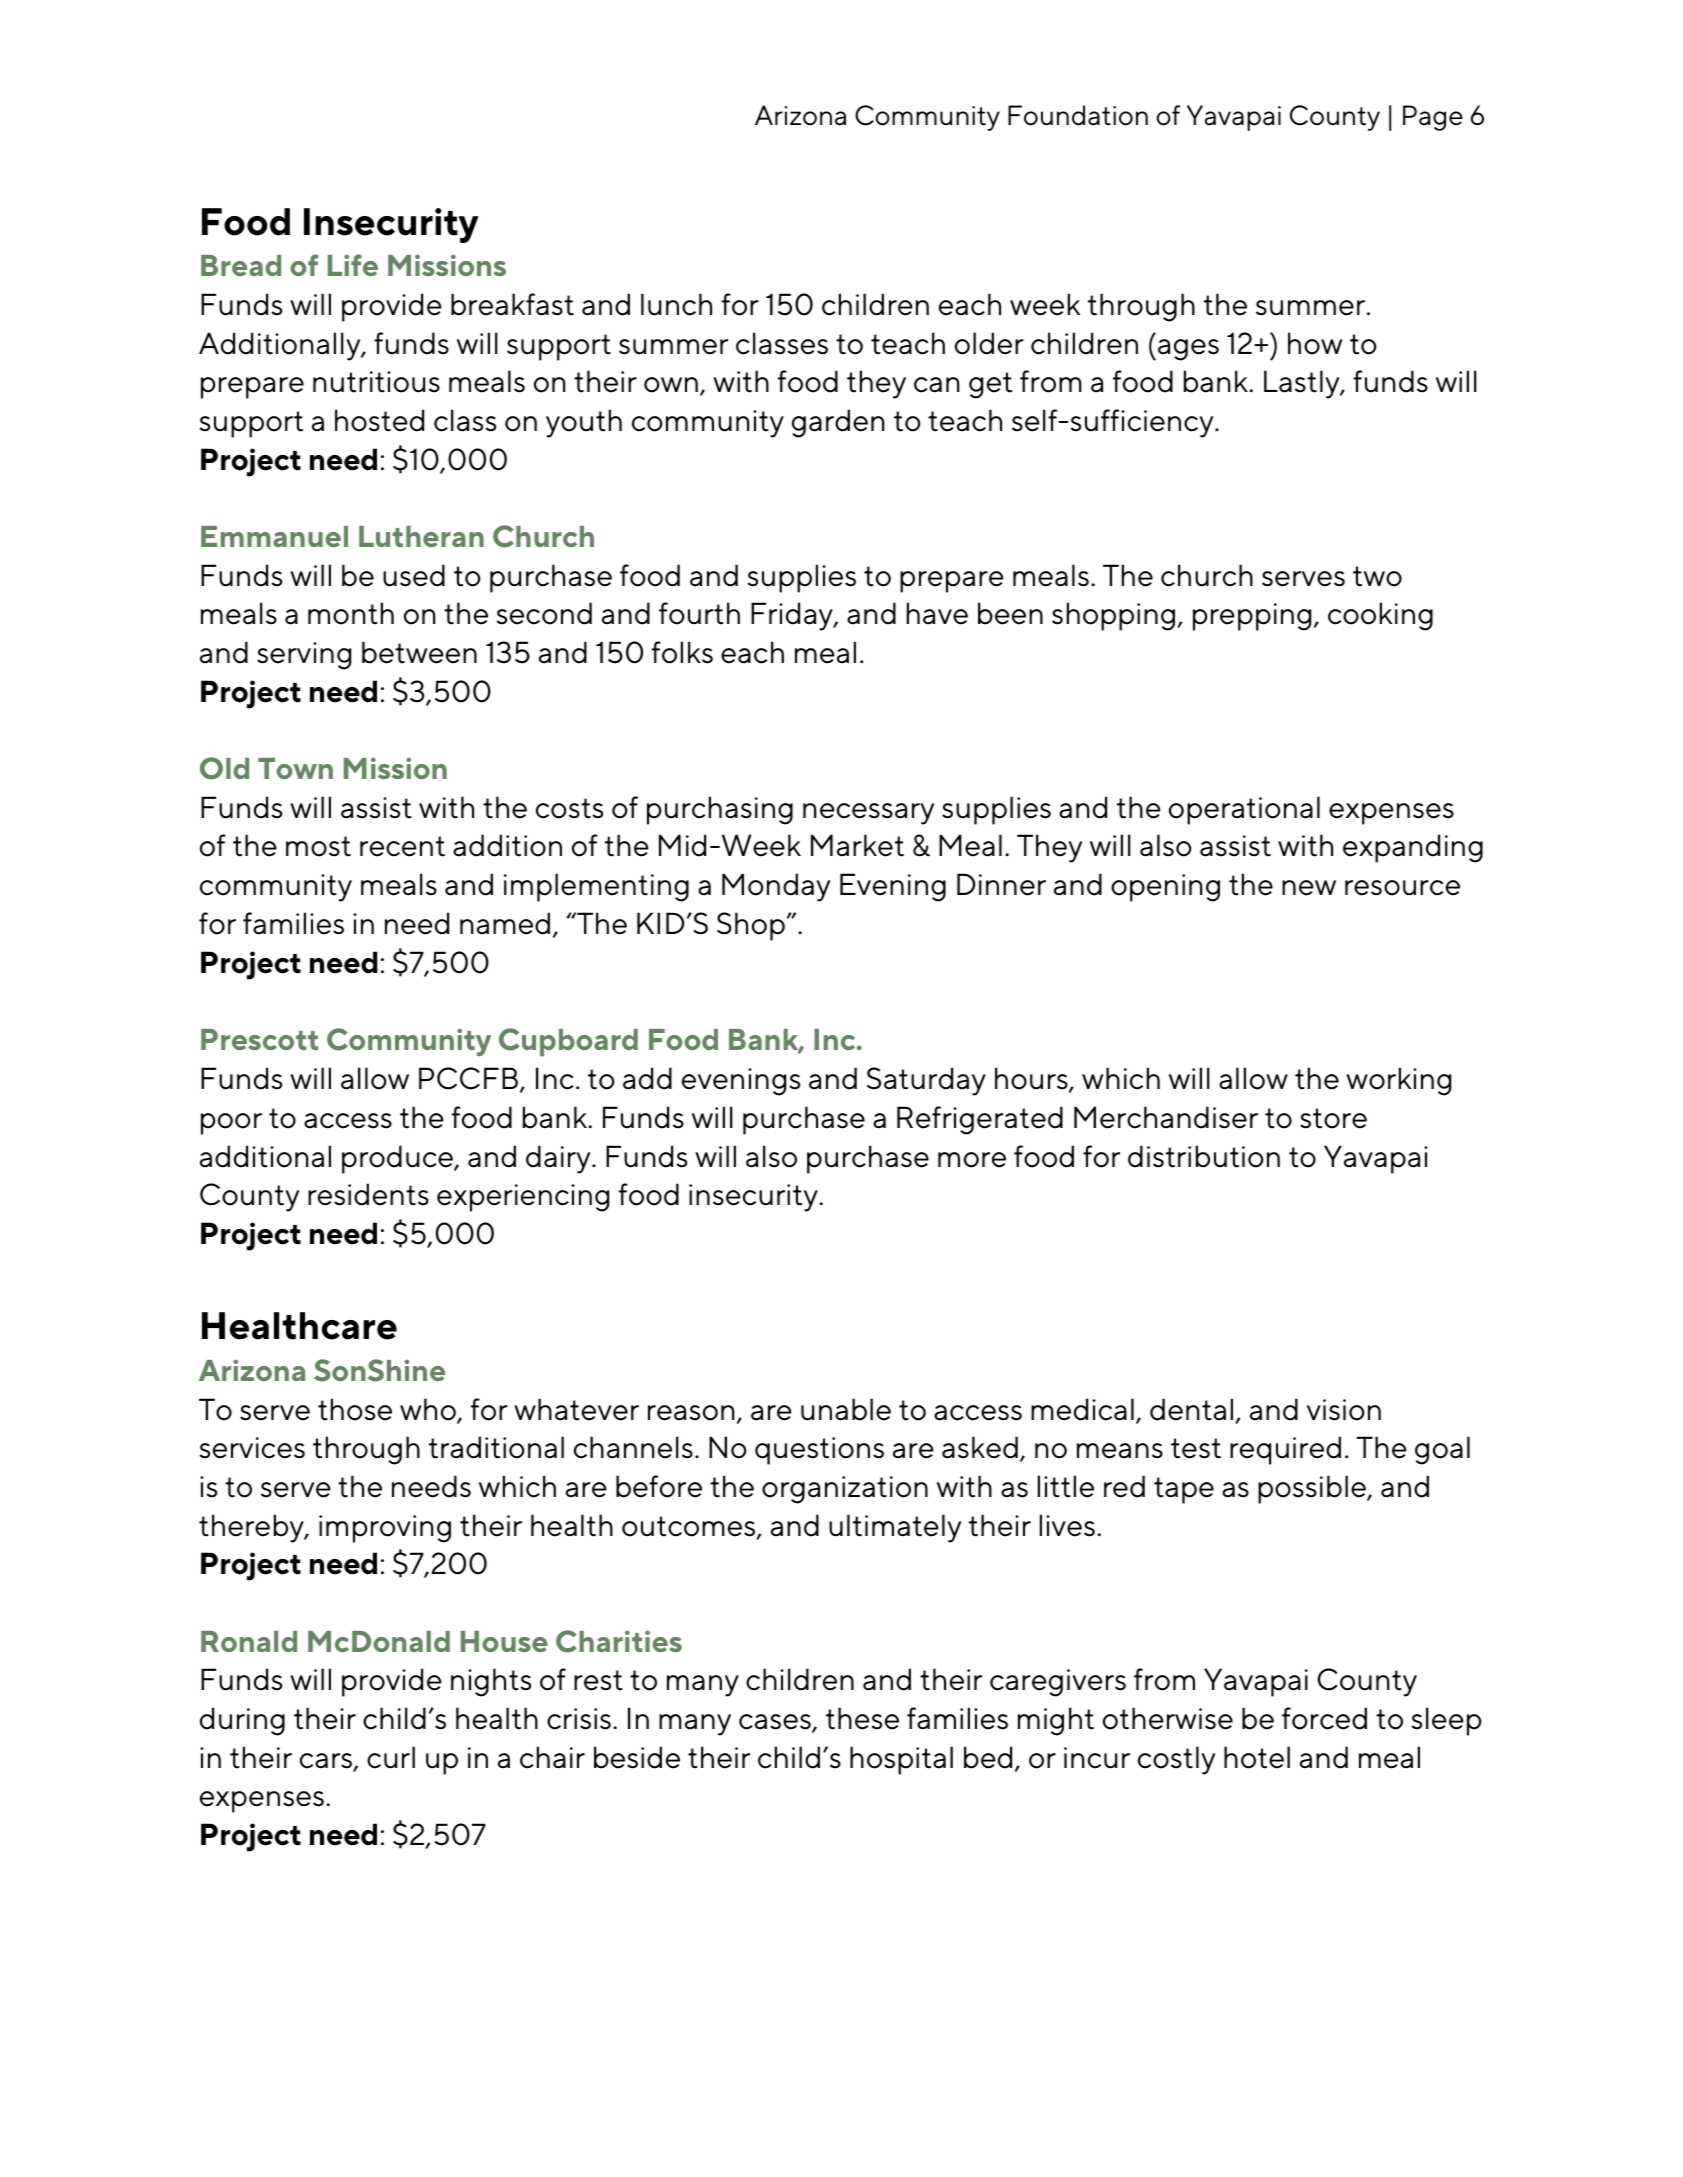 The width and height of the screenshot is (1683, 2177). Describe the element at coordinates (295, 768) in the screenshot. I see `Town` at that location.
